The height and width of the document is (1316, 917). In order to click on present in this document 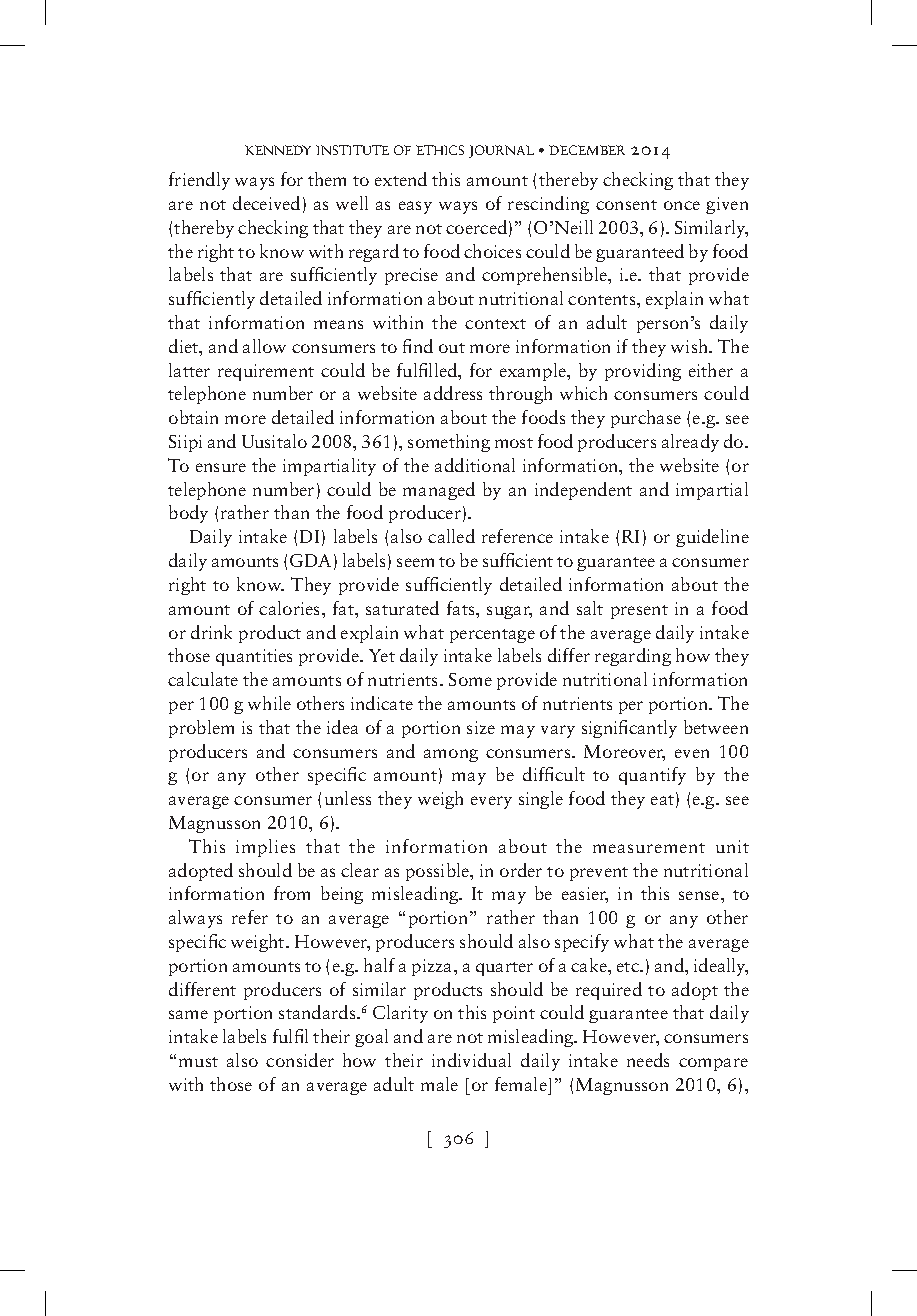, I will do `click(639, 612)`.
